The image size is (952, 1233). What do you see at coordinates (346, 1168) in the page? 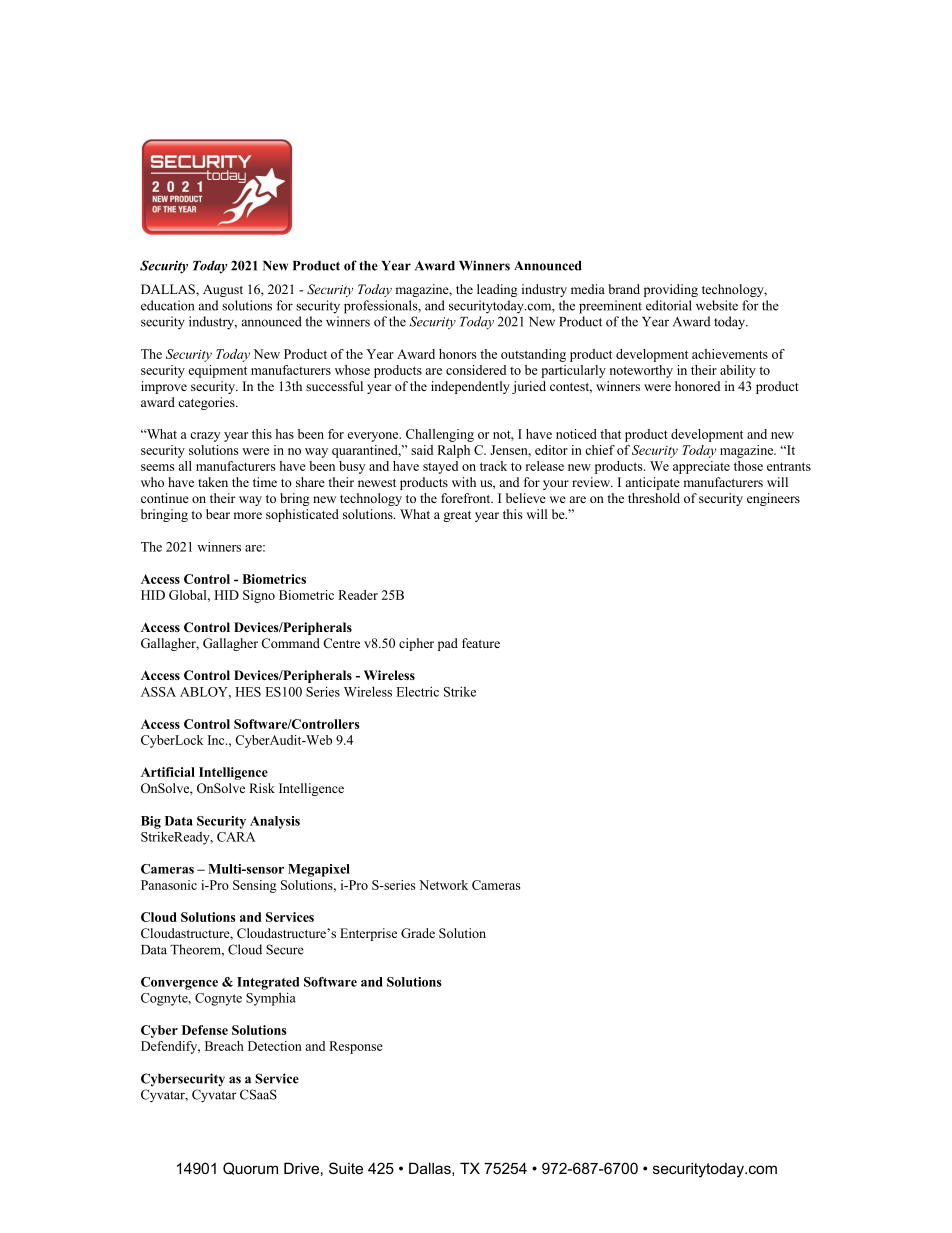
I see `Suite` at bounding box center [346, 1168].
